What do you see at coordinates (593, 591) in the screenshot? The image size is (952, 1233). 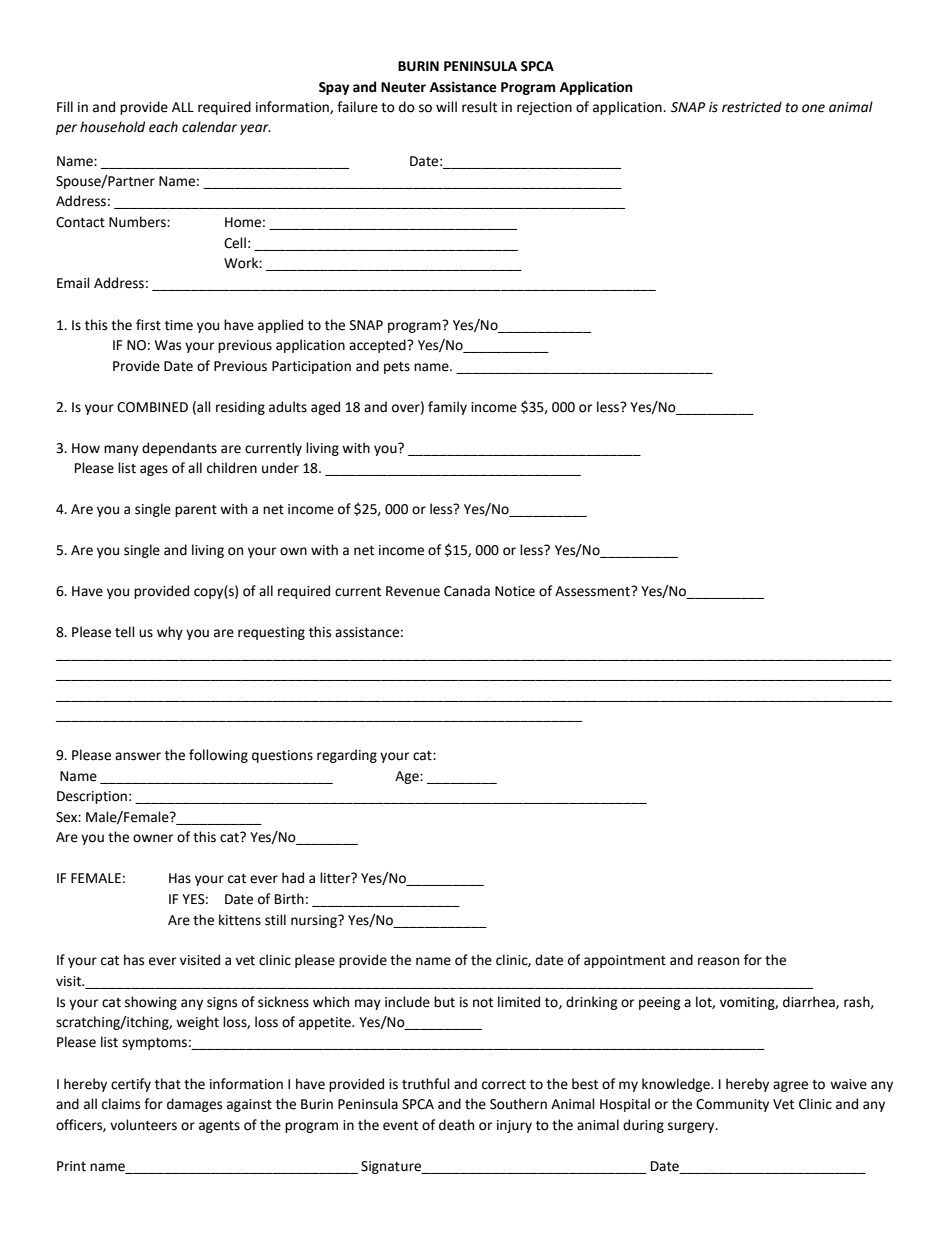 I see `Assessment` at bounding box center [593, 591].
